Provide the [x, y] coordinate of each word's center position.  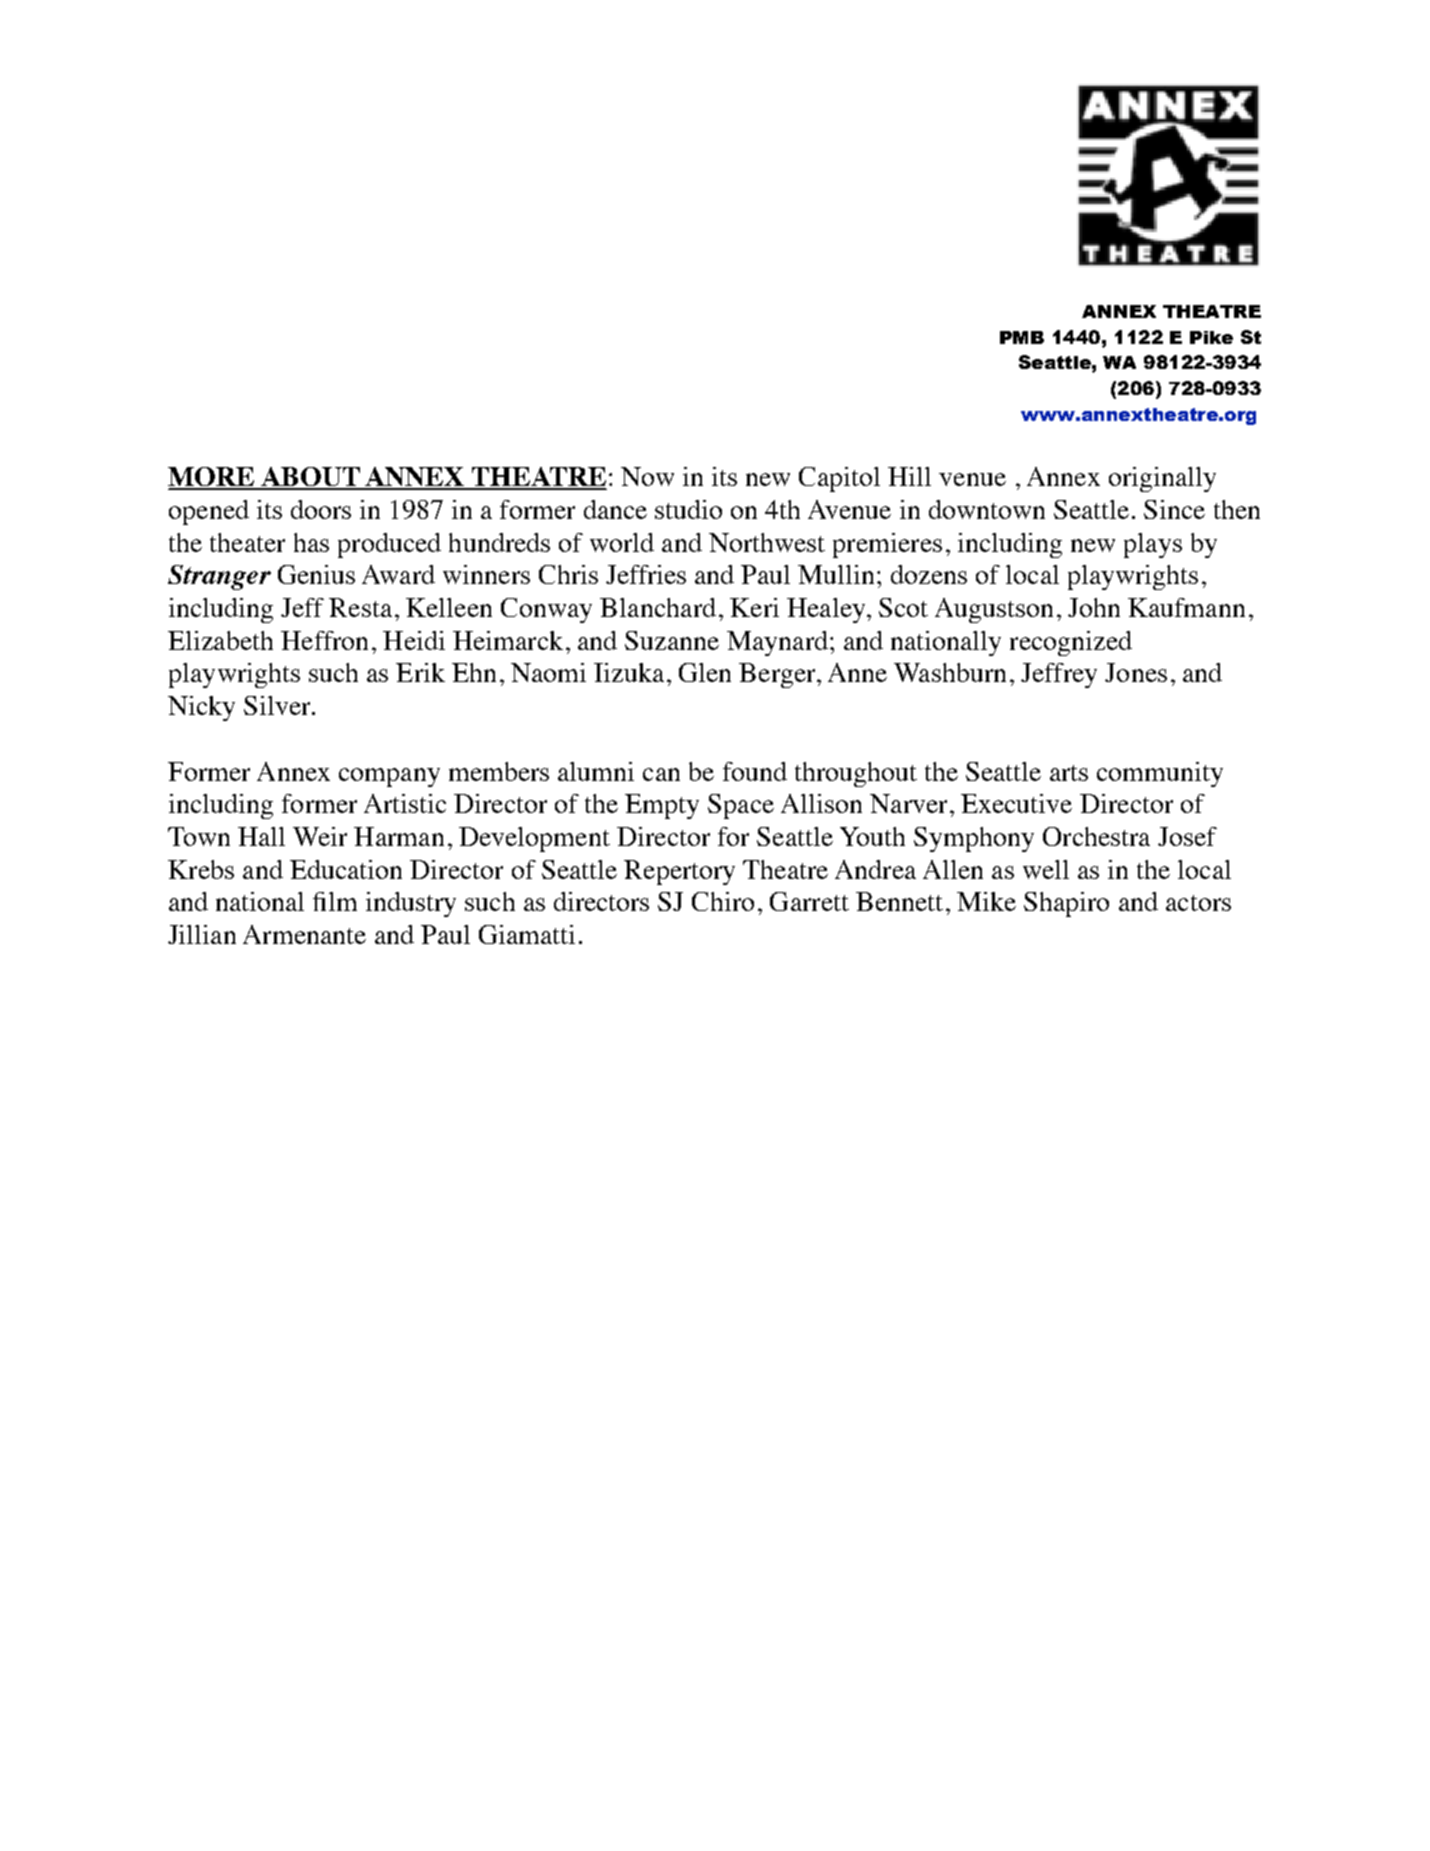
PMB [1022, 337]
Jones [1136, 672]
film [335, 901]
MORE [212, 478]
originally [1162, 479]
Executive [1016, 803]
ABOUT [310, 478]
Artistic [405, 803]
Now [647, 476]
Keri [754, 607]
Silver [278, 705]
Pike [1211, 337]
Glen [705, 672]
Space [741, 806]
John [1094, 607]
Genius [316, 574]
